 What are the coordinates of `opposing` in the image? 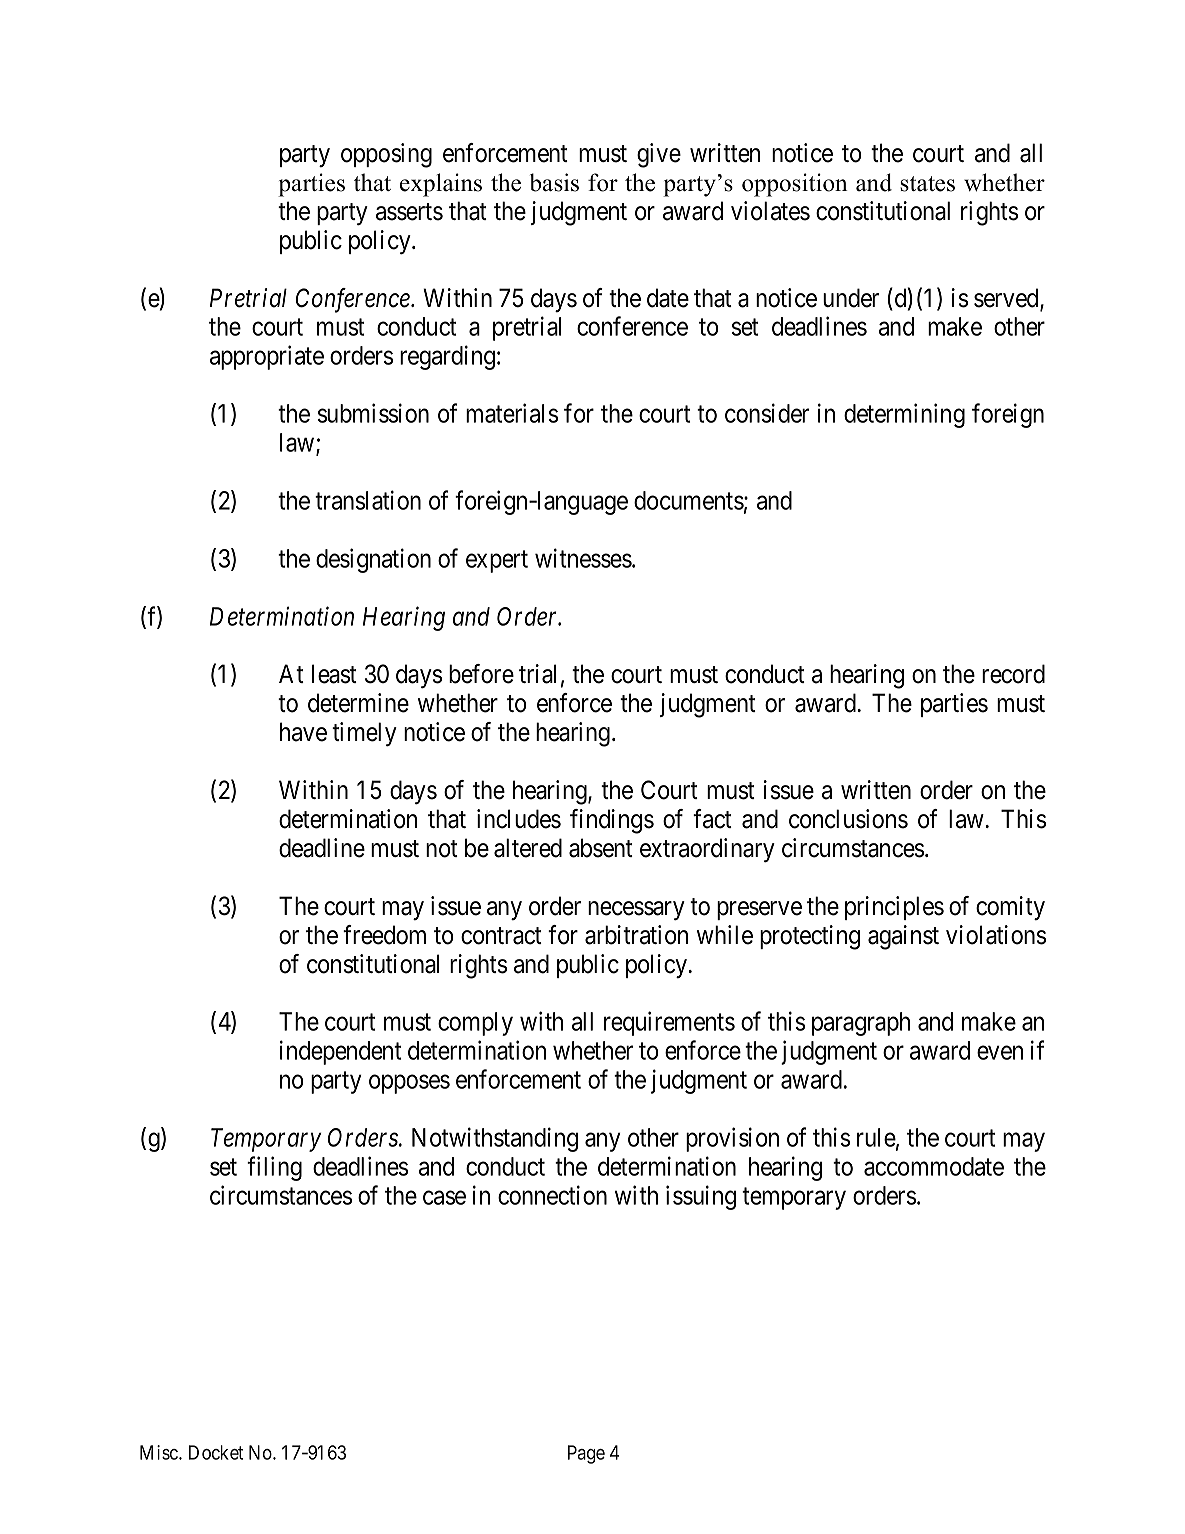 It's located at (386, 155).
